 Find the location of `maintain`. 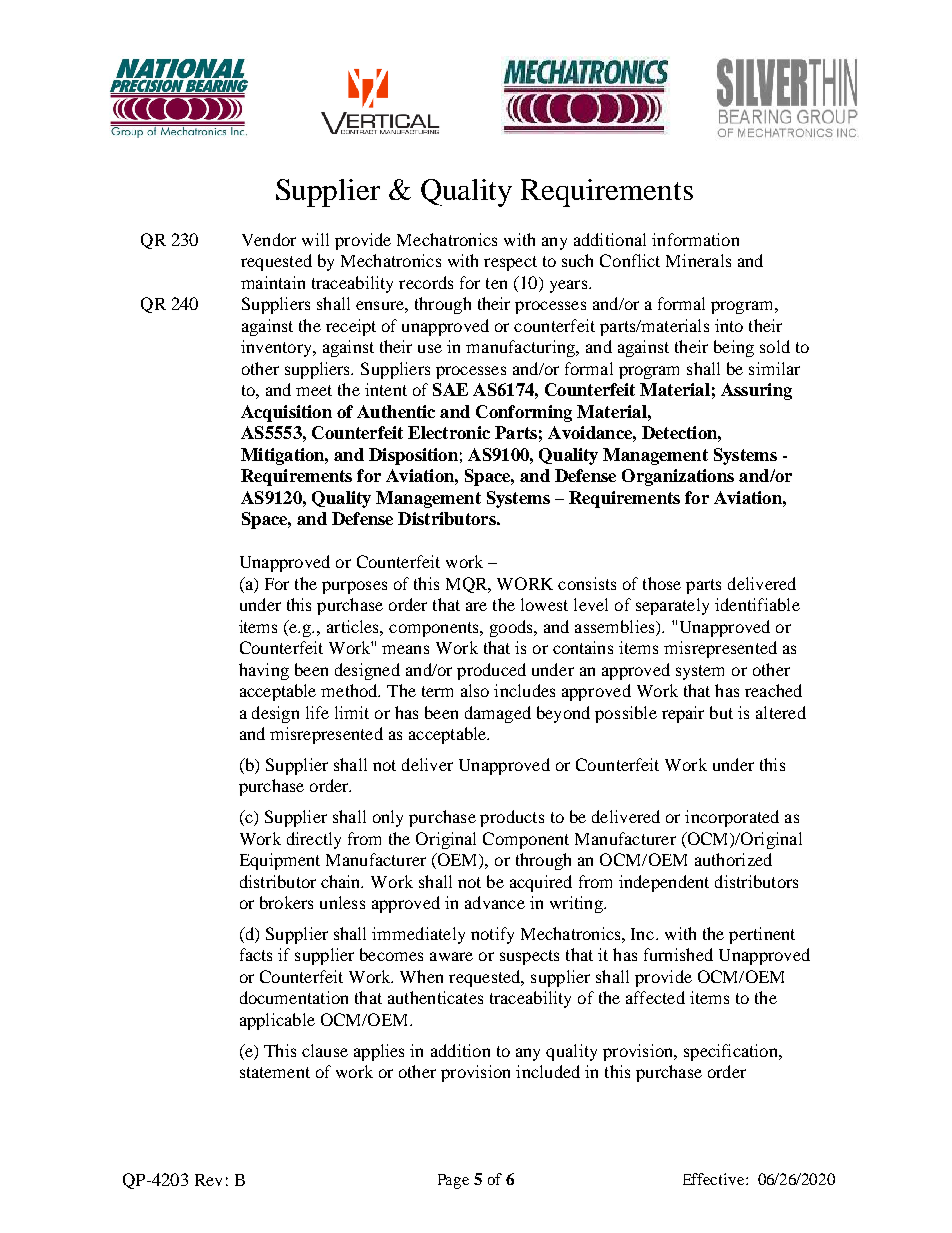

maintain is located at coordinates (273, 282).
